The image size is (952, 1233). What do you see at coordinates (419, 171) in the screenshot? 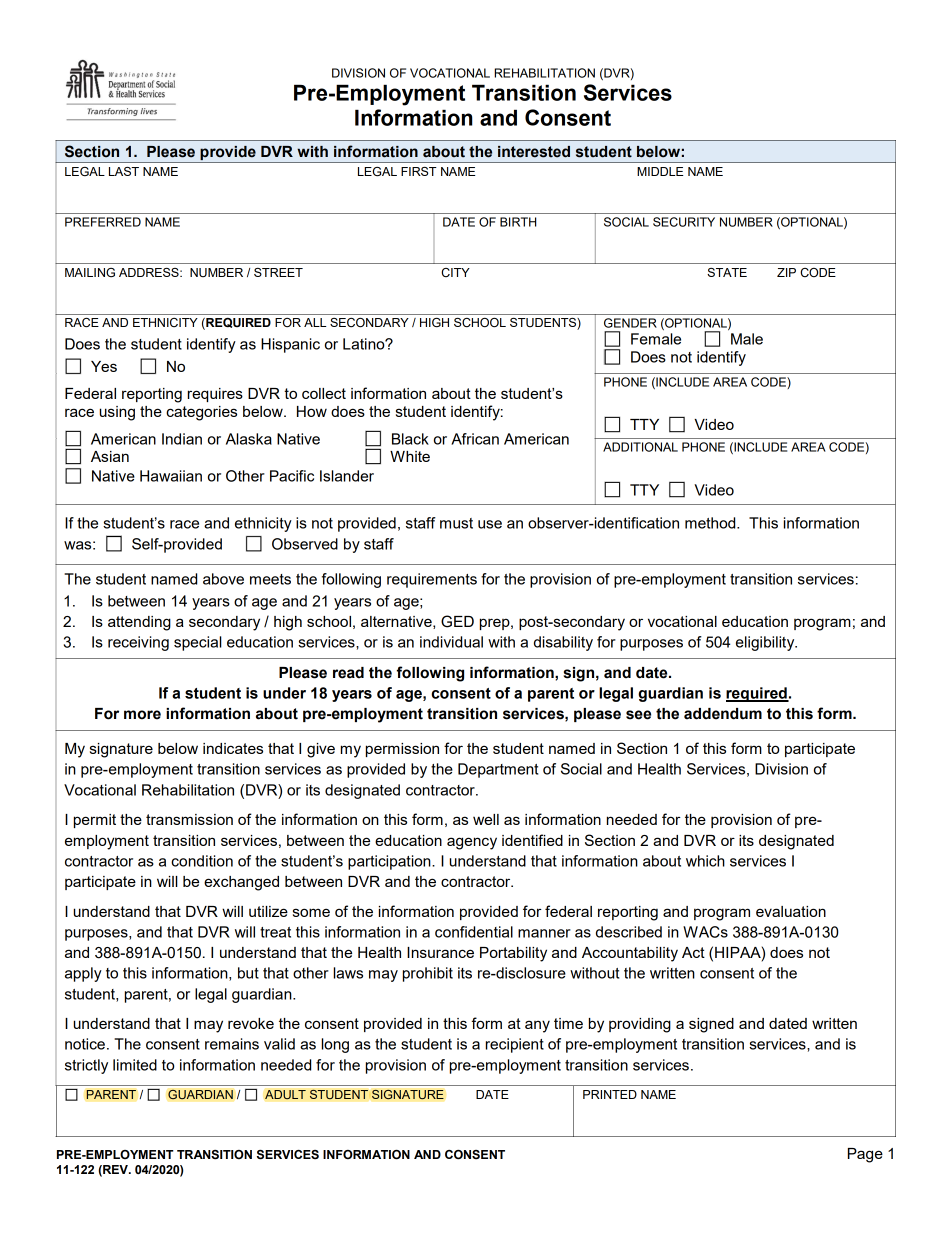
I see `FIRST` at bounding box center [419, 171].
